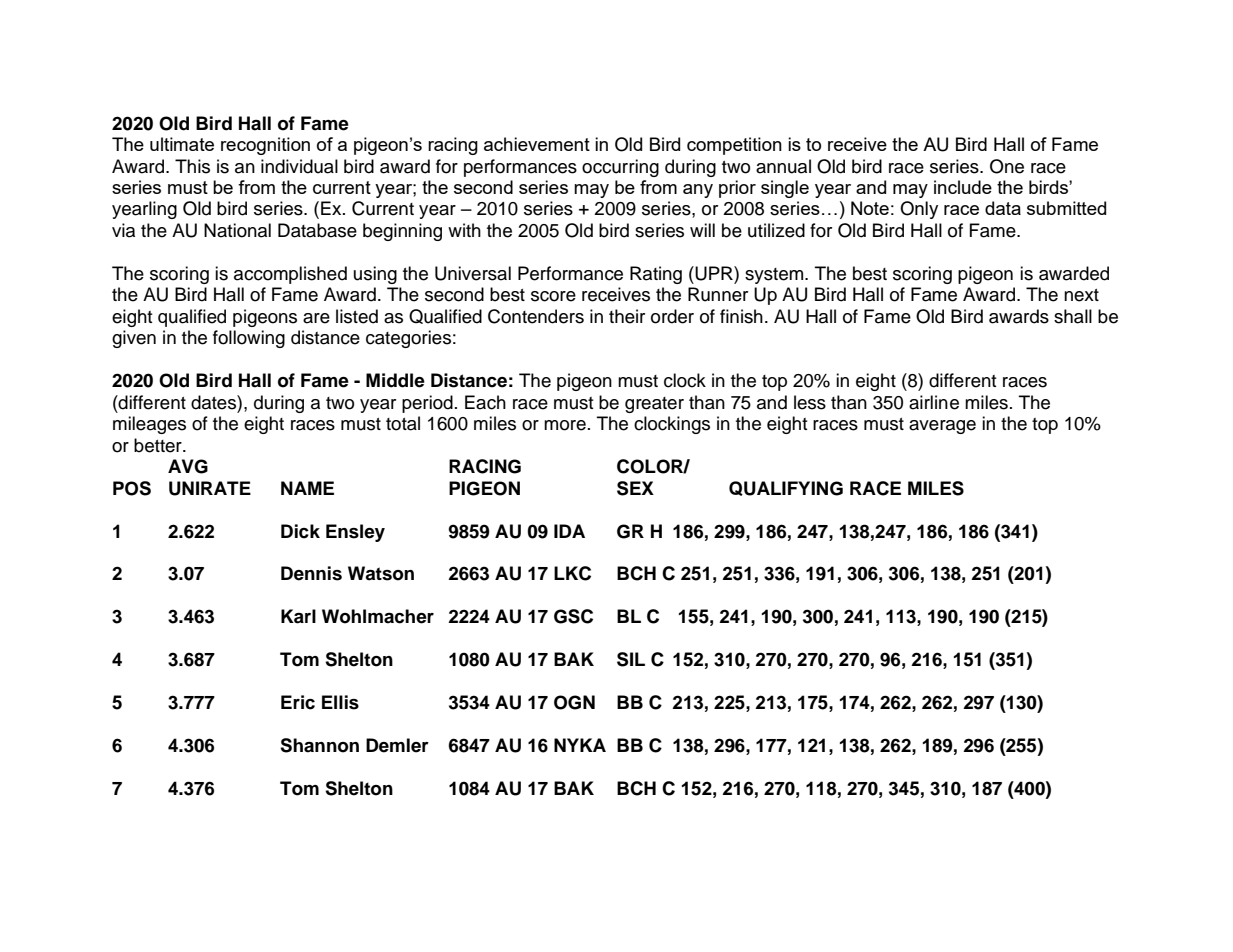  Describe the element at coordinates (192, 166) in the document. I see `This` at that location.
